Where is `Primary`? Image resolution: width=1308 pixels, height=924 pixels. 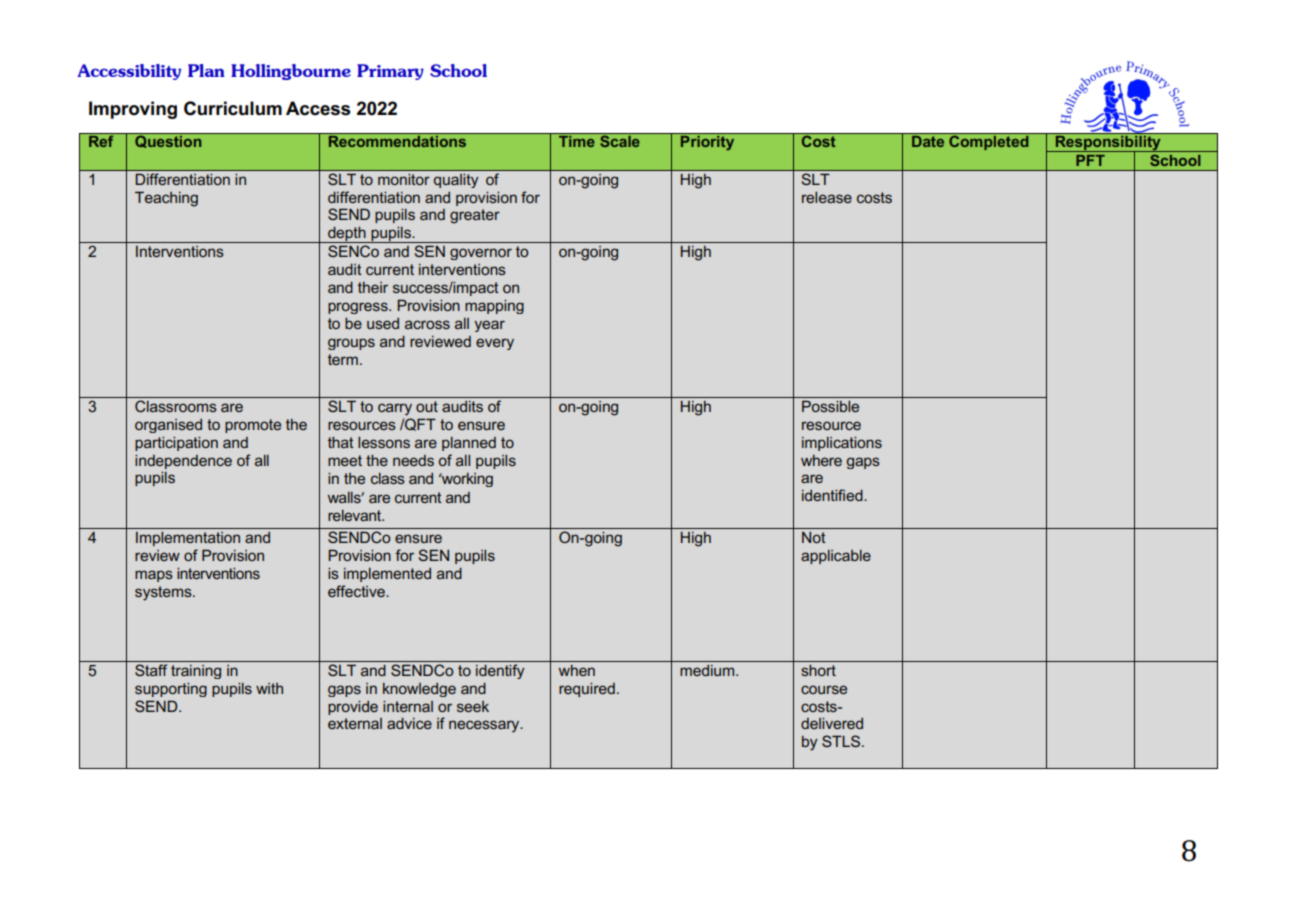 Primary is located at coordinates (390, 72).
